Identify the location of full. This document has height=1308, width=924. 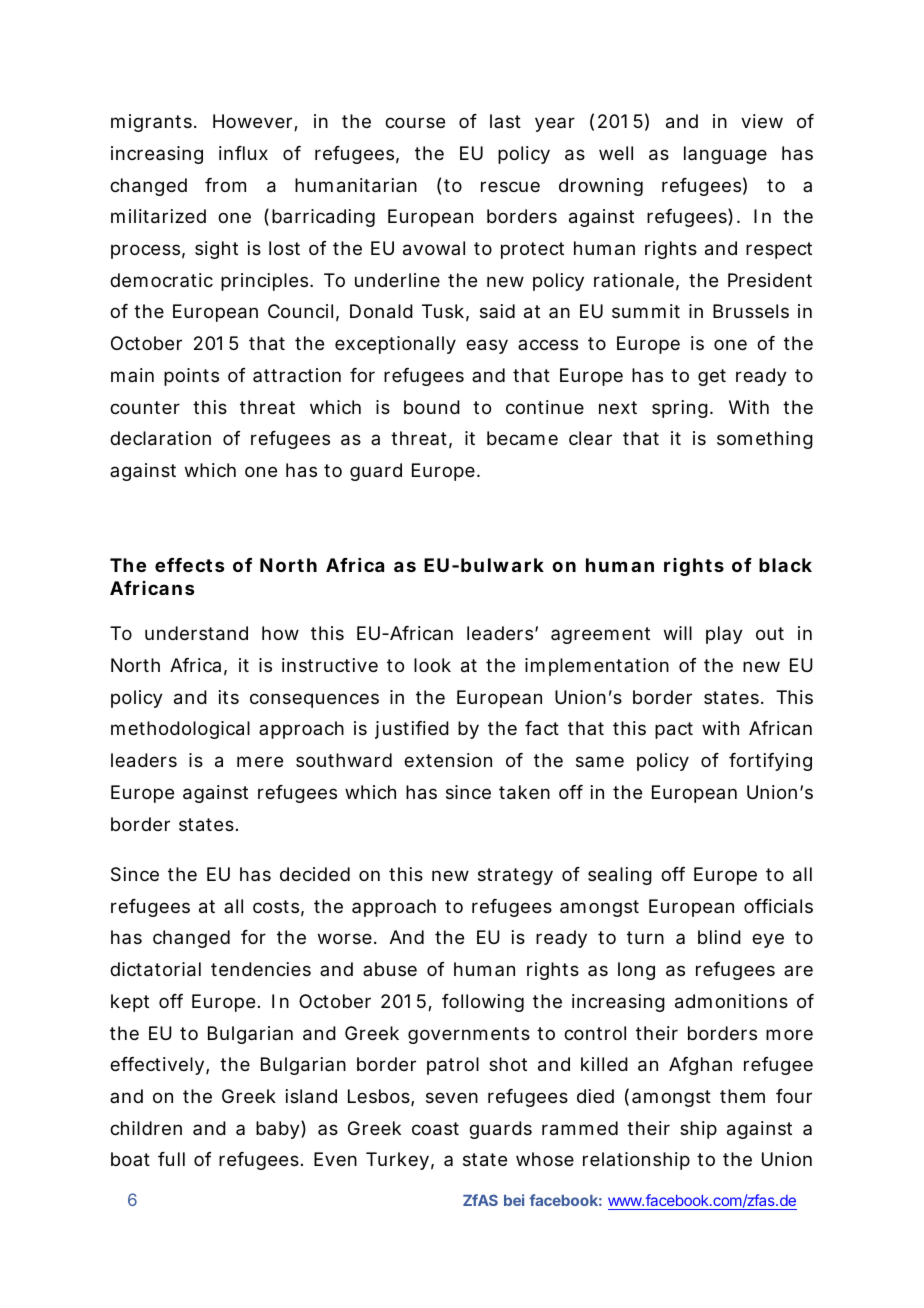
(171, 1159).
